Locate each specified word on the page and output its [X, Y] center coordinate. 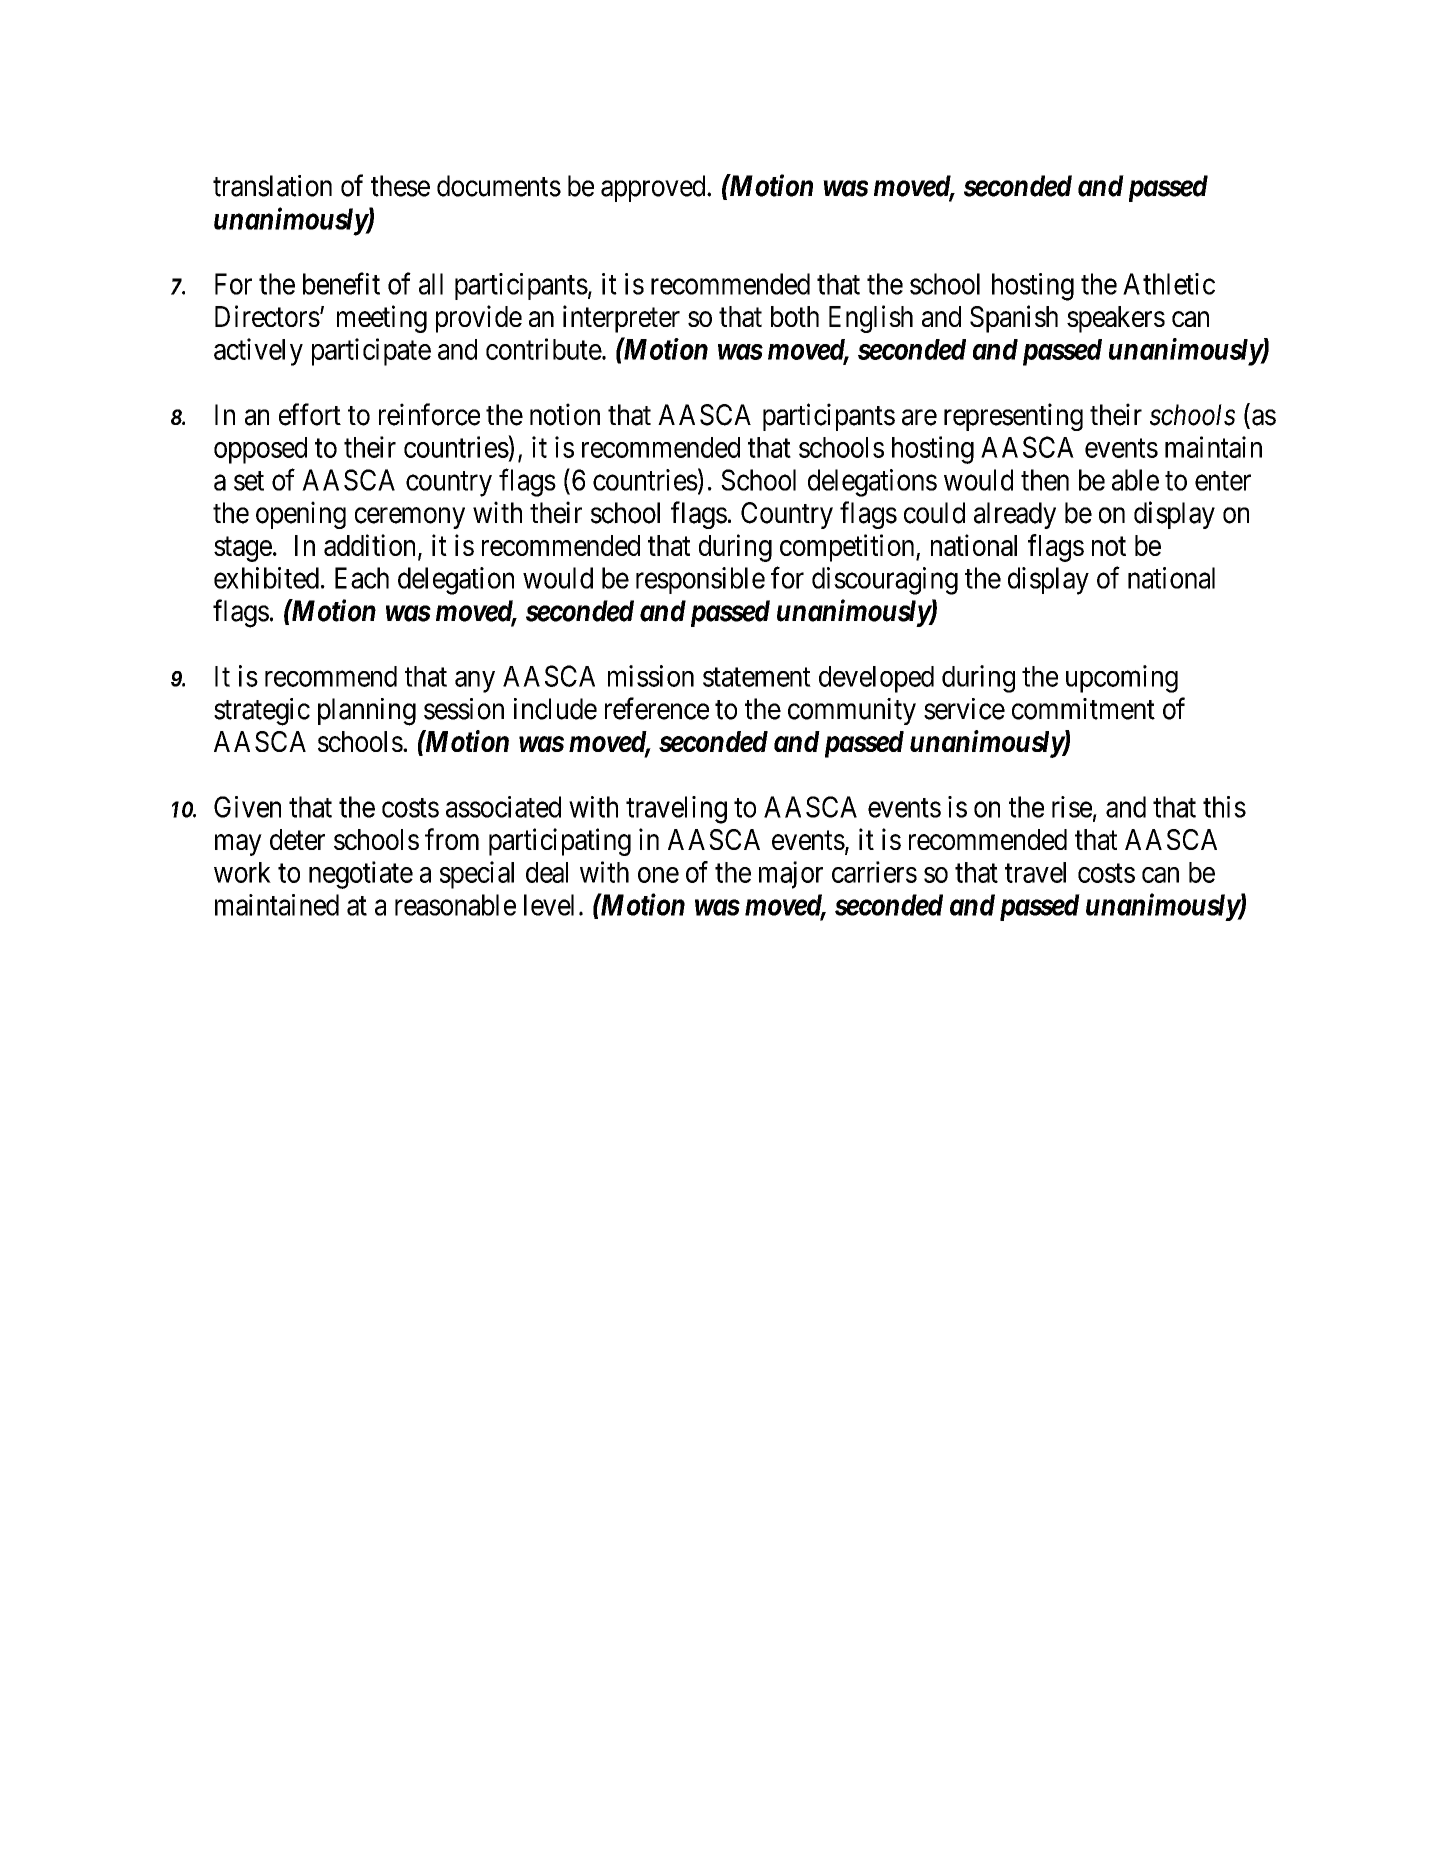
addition [371, 546]
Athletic [1169, 284]
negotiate [361, 875]
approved [654, 188]
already [1015, 515]
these [400, 186]
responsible [700, 580]
